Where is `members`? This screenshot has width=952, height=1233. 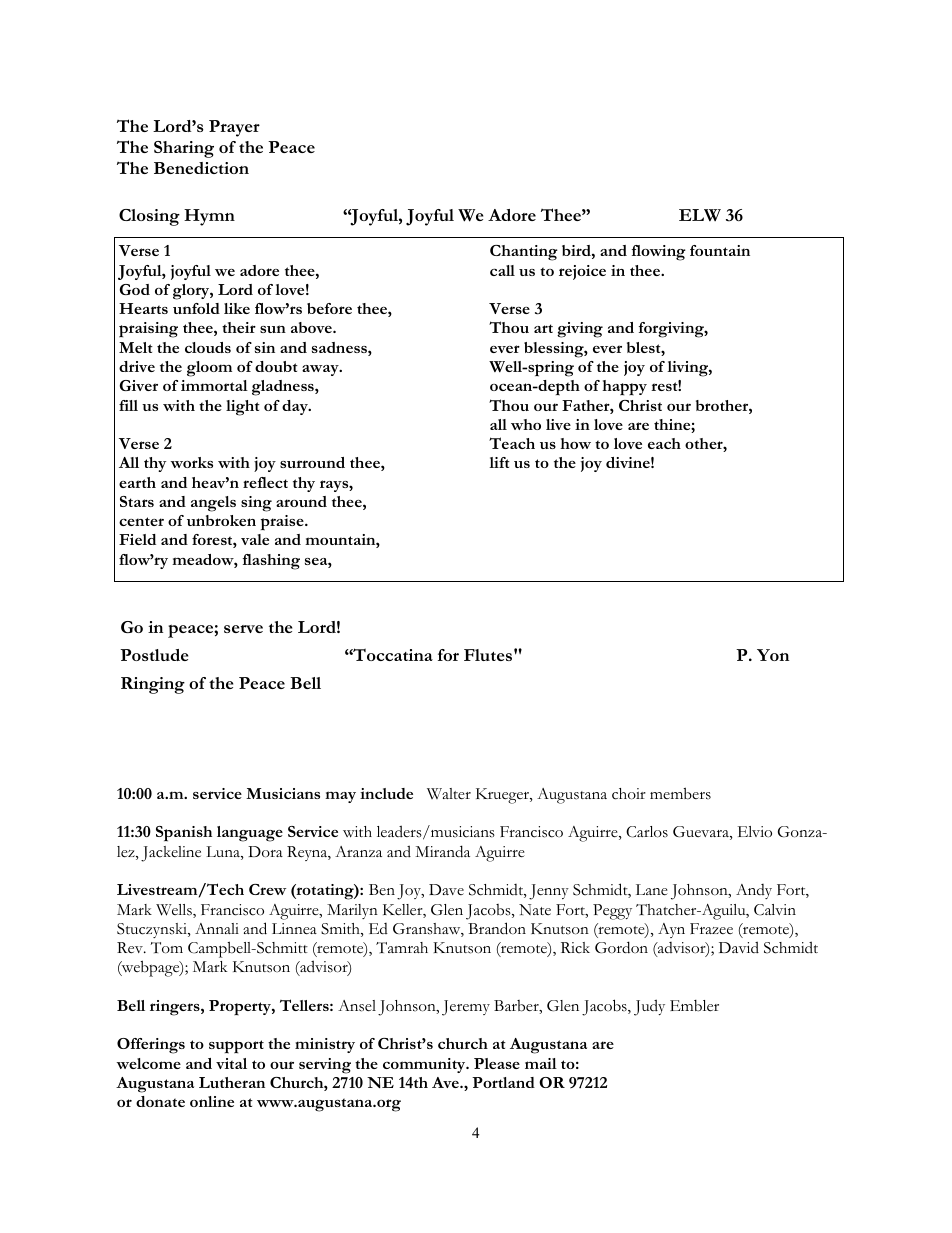
members is located at coordinates (680, 793).
